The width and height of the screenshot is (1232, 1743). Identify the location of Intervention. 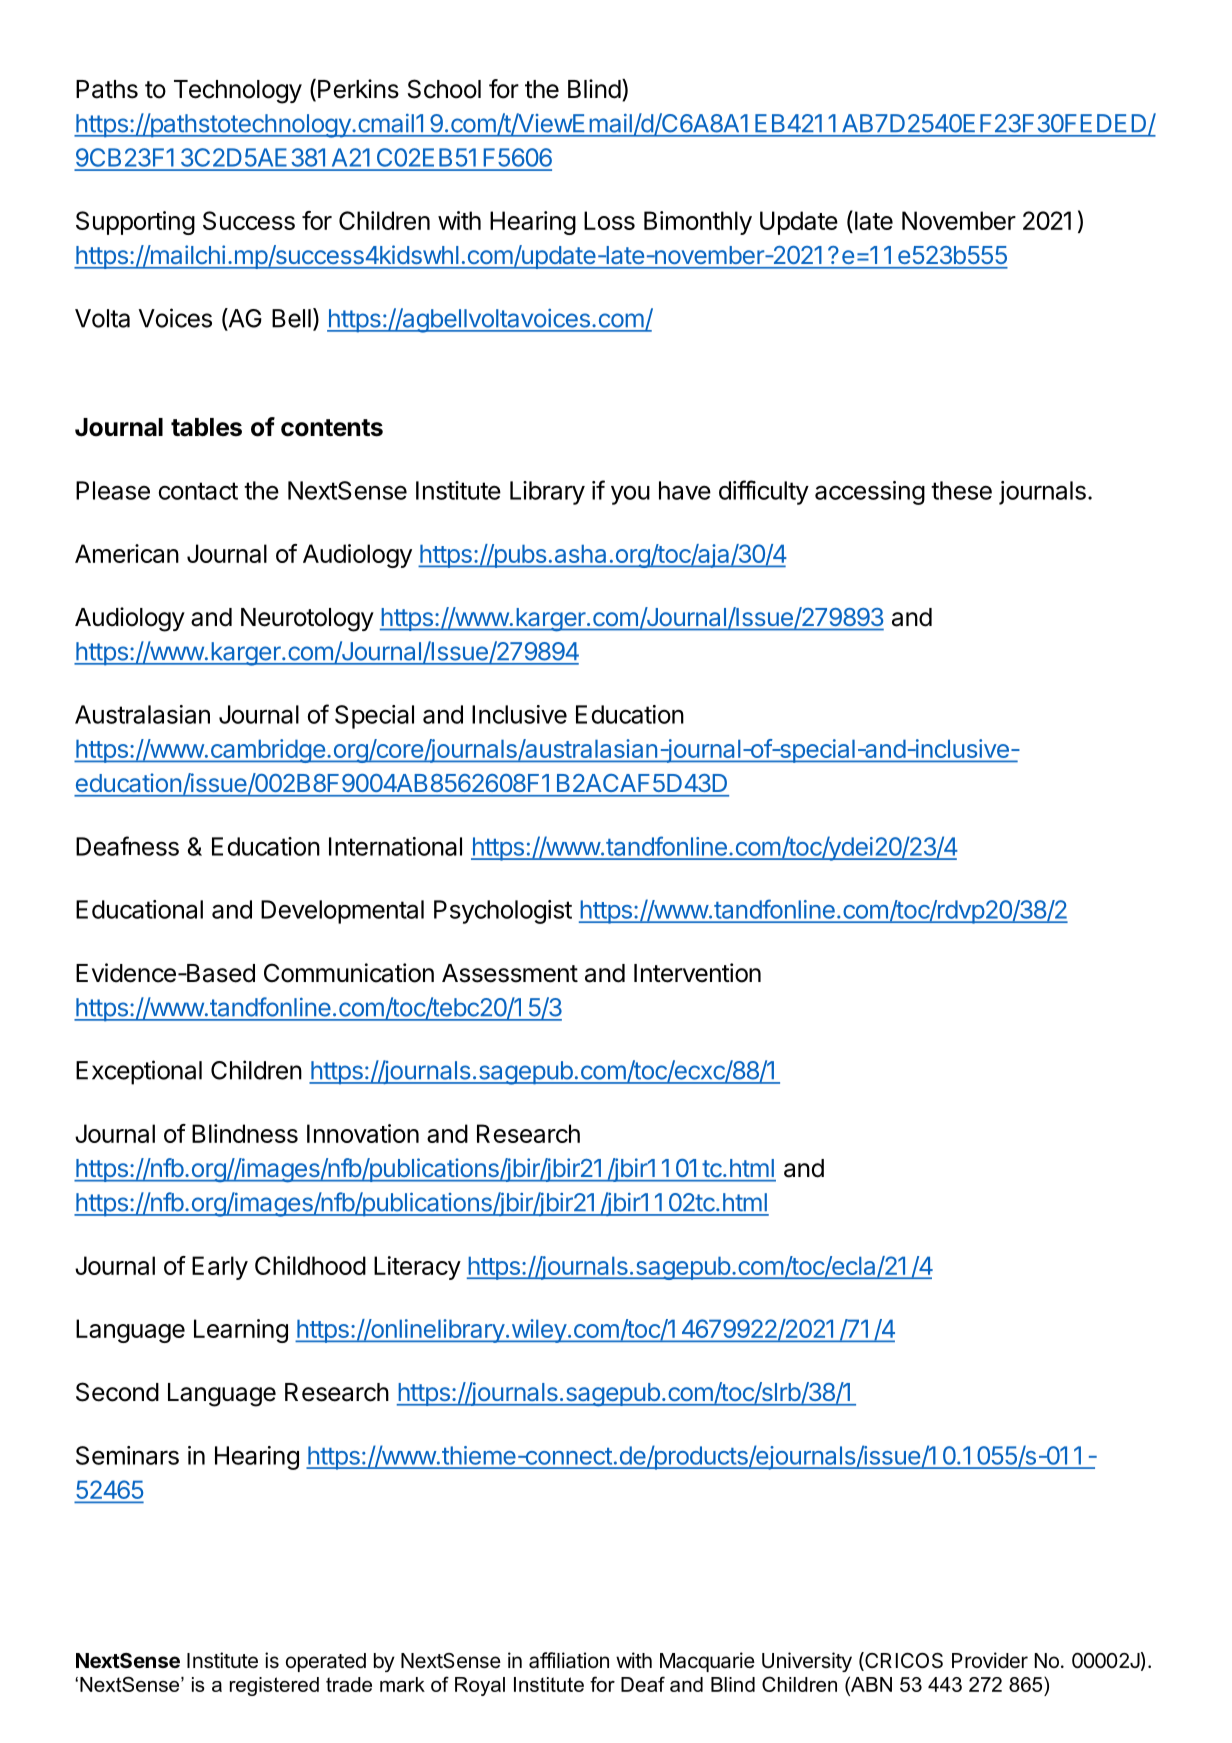
(697, 973).
